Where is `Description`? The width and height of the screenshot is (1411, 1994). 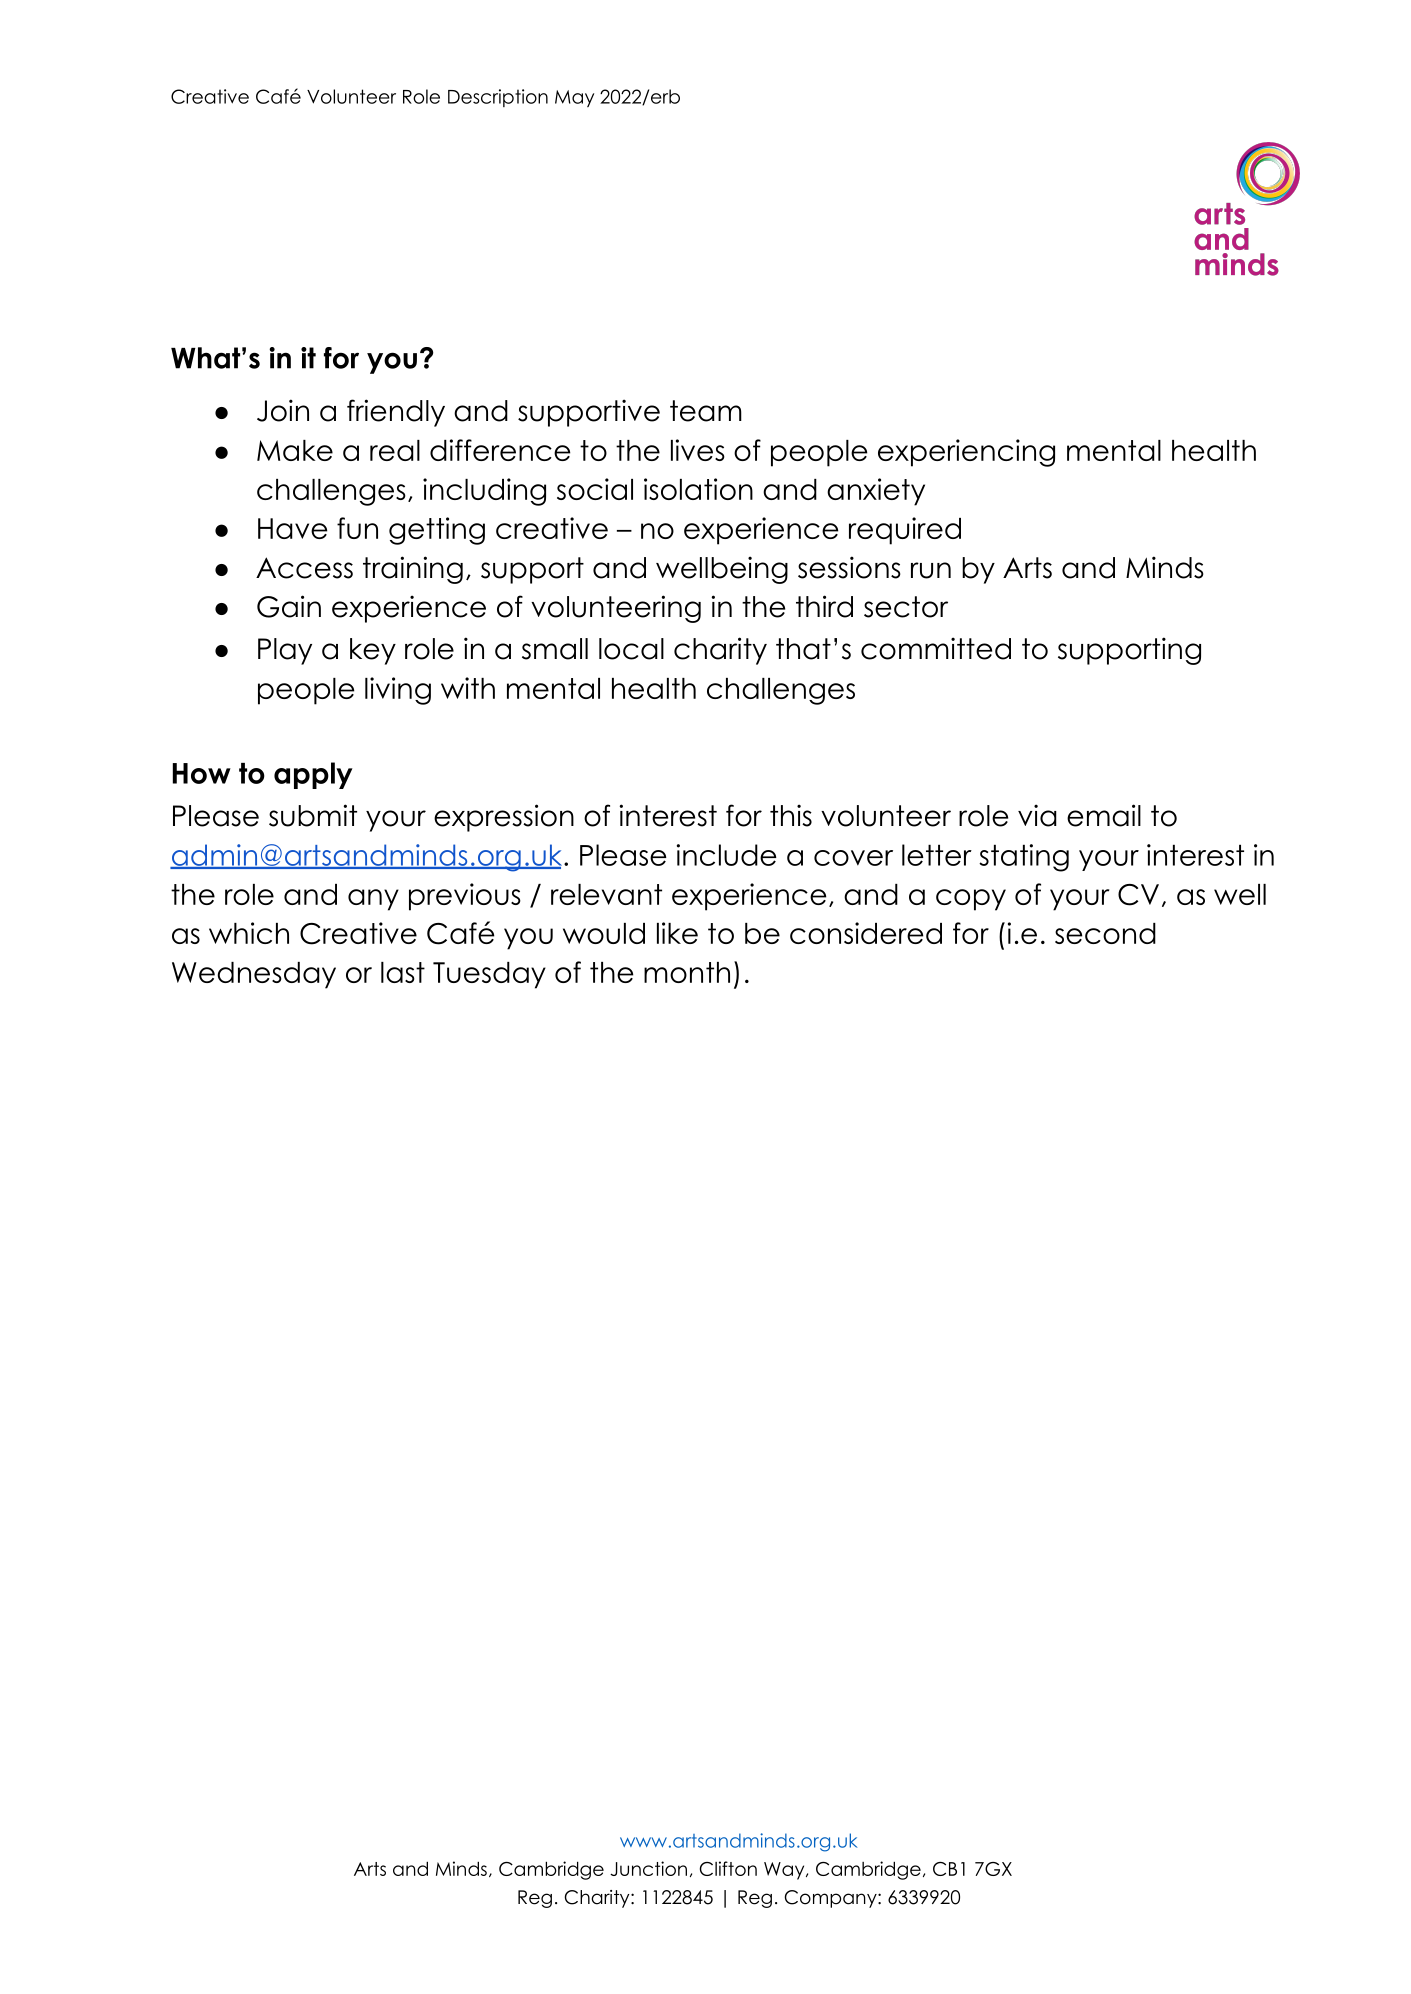 Description is located at coordinates (498, 98).
